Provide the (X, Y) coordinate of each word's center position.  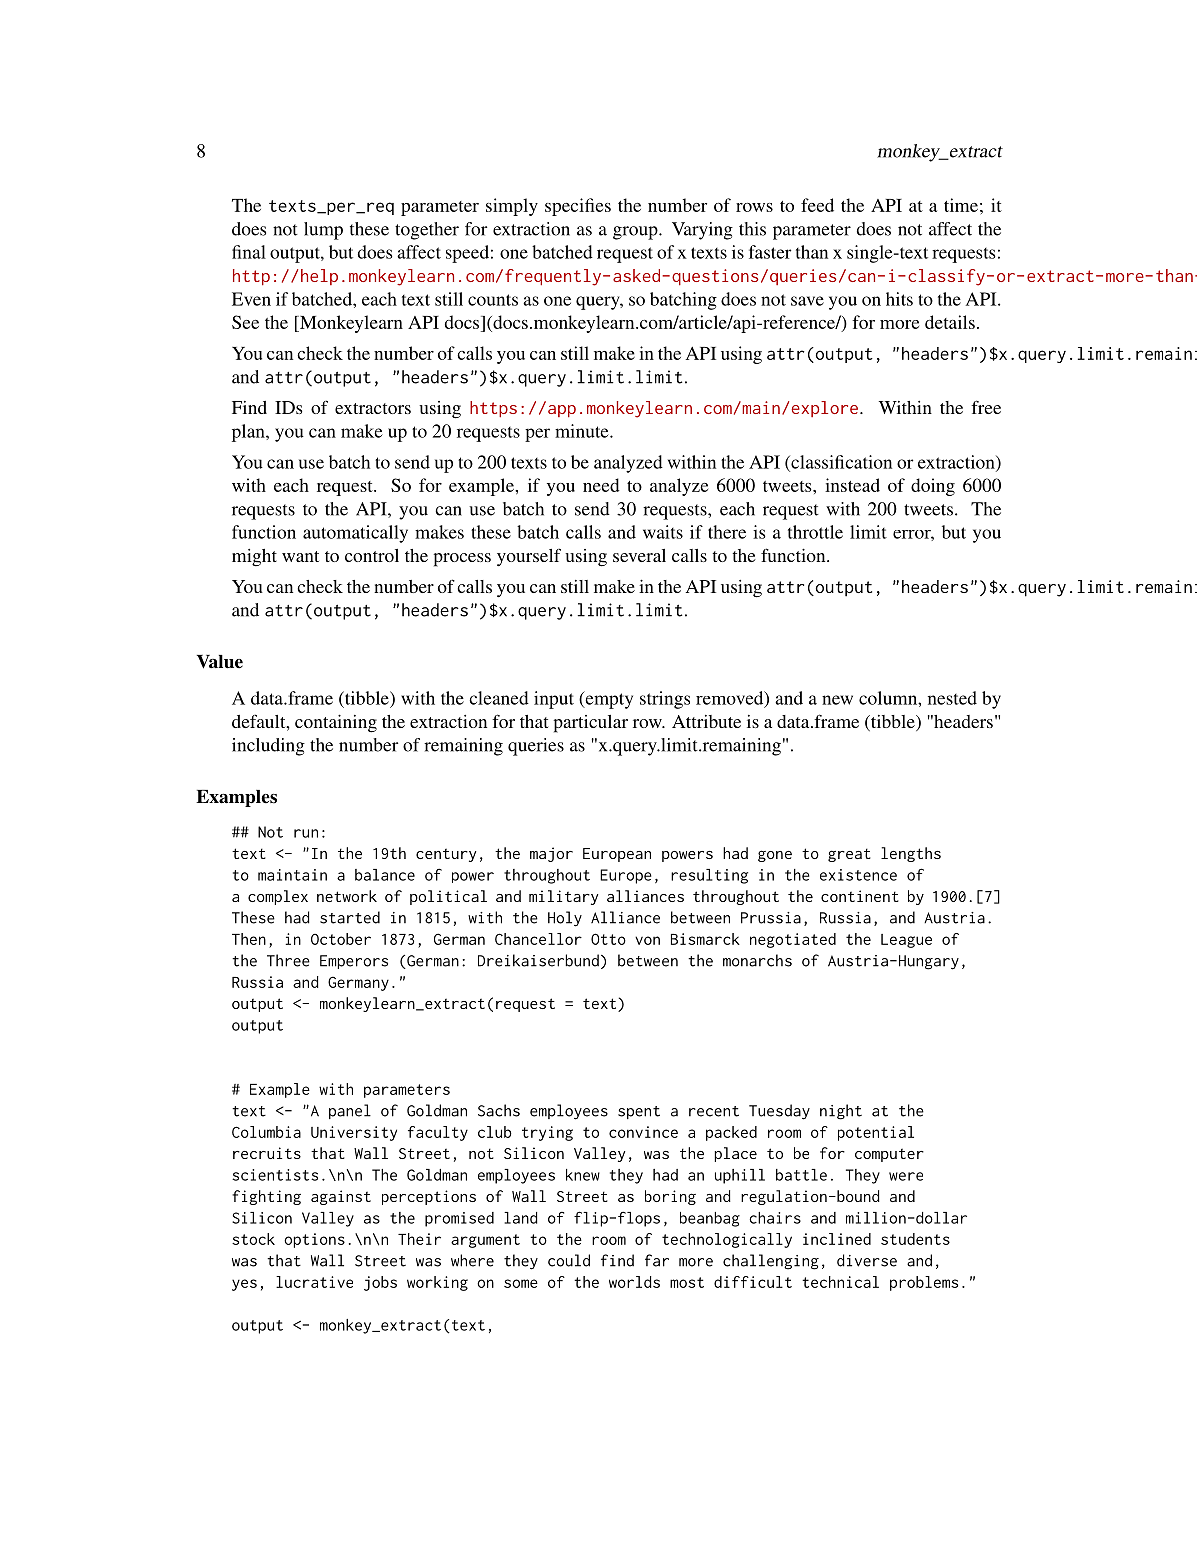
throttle (815, 532)
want (300, 556)
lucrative (314, 1282)
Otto (608, 939)
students (915, 1239)
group (636, 233)
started (350, 917)
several (639, 555)
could (569, 1260)
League (906, 941)
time (961, 205)
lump (323, 231)
